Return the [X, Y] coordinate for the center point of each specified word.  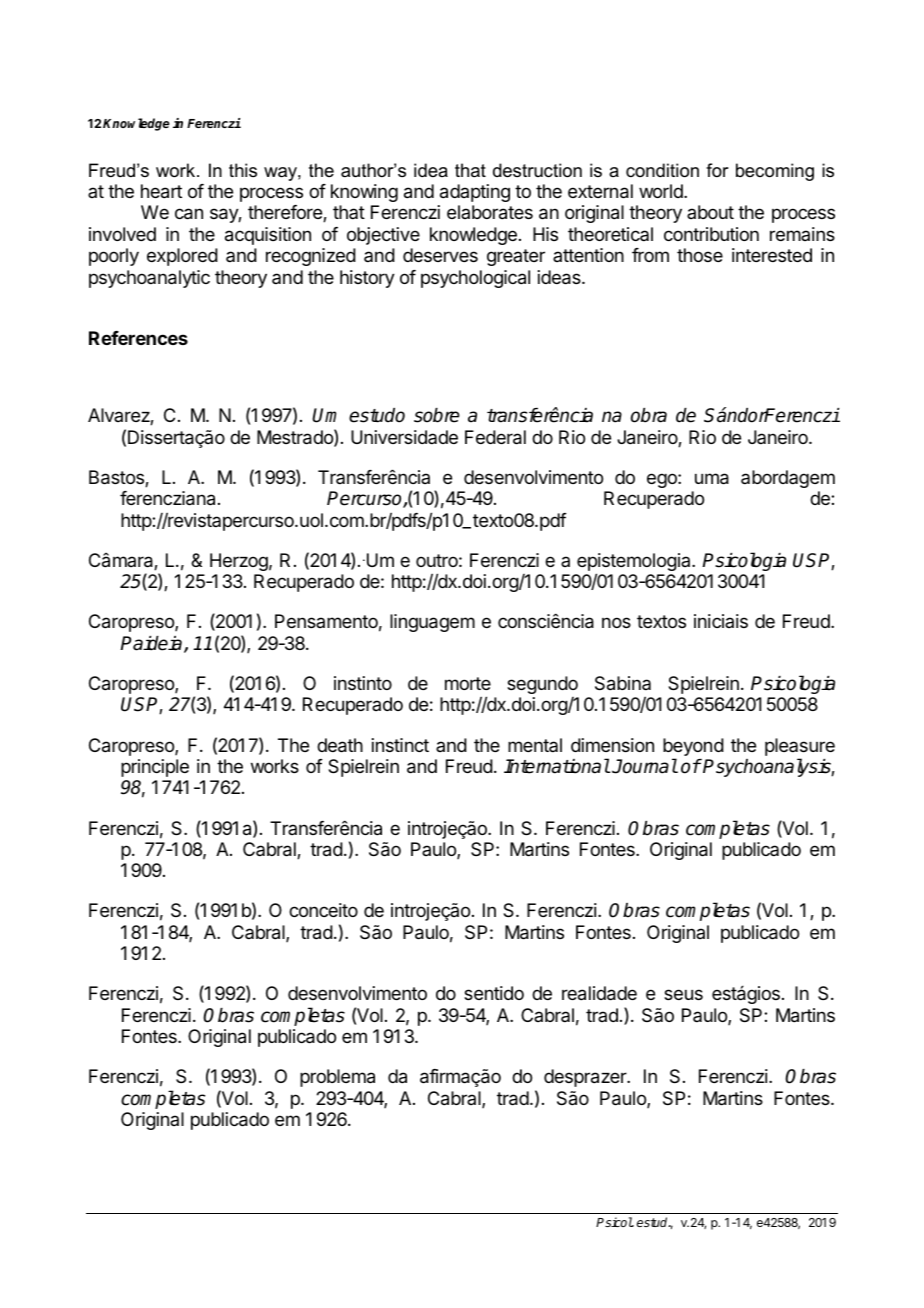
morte [468, 683]
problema [337, 1078]
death [340, 745]
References [138, 338]
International [557, 766]
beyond [693, 747]
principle [155, 768]
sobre [437, 415]
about [710, 212]
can [189, 214]
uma [712, 479]
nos [616, 622]
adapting [475, 193]
